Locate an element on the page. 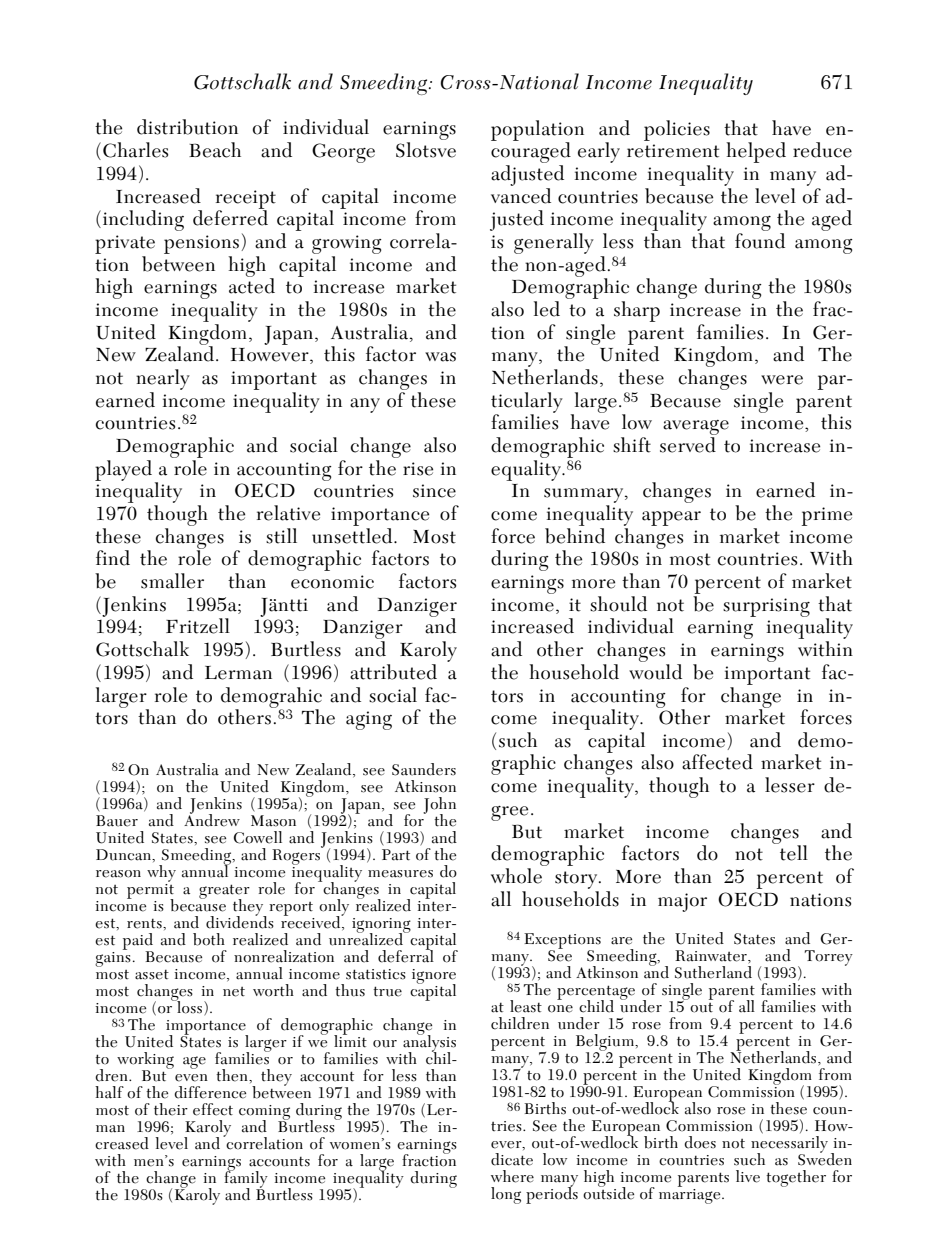 This image has height=1259, width=952. Beach is located at coordinates (215, 150).
